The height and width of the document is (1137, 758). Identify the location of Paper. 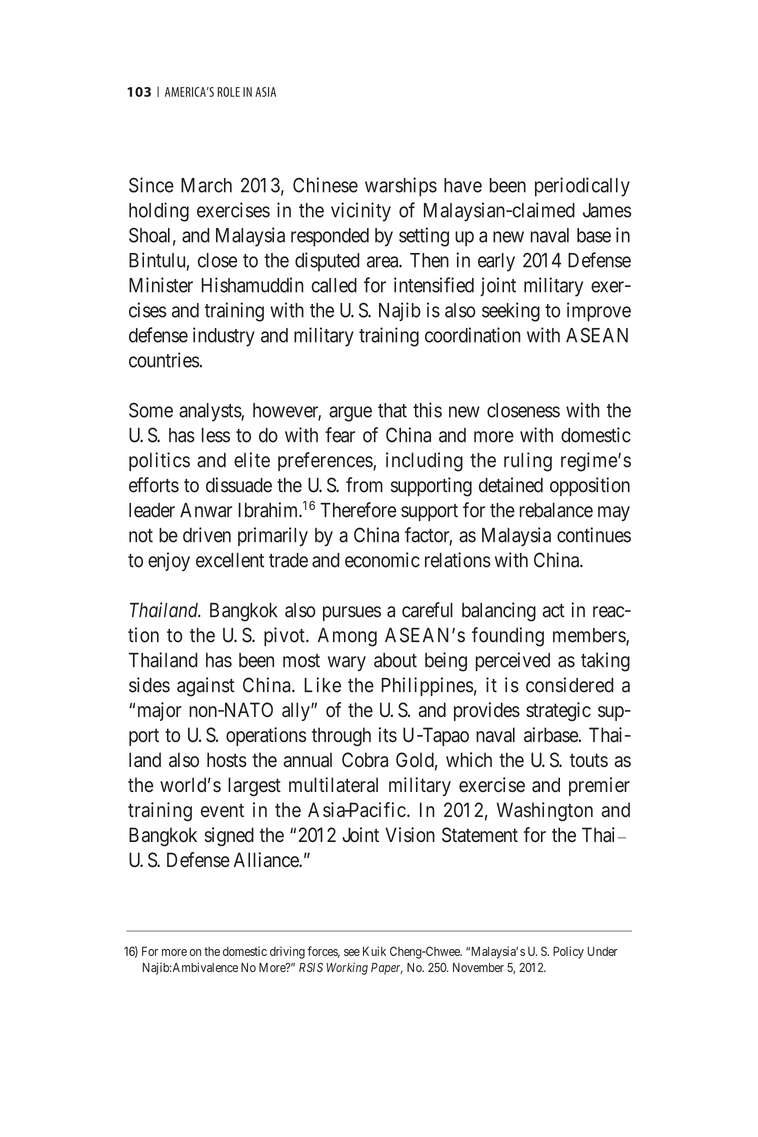
(387, 969).
